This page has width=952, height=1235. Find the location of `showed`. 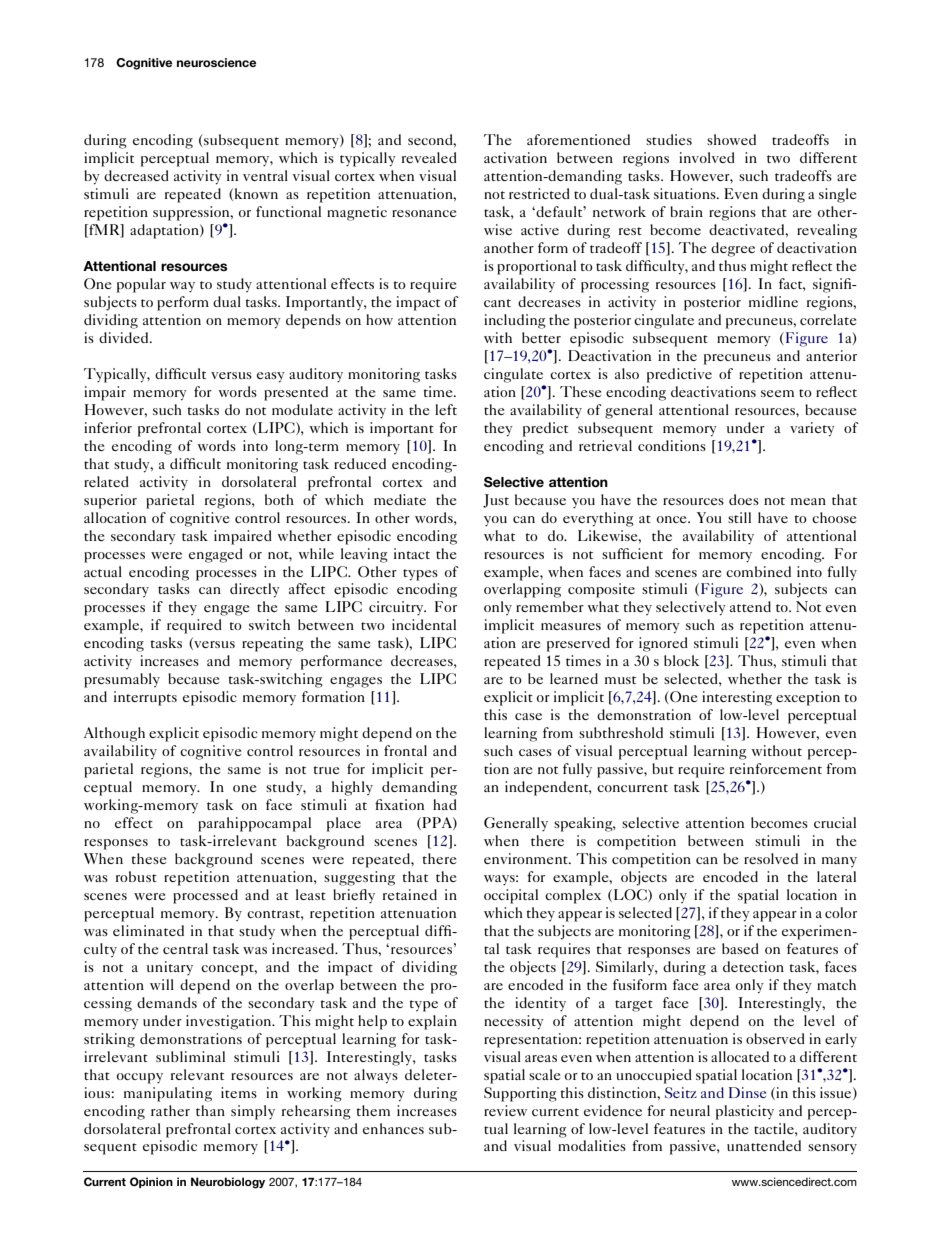

showed is located at coordinates (731, 139).
